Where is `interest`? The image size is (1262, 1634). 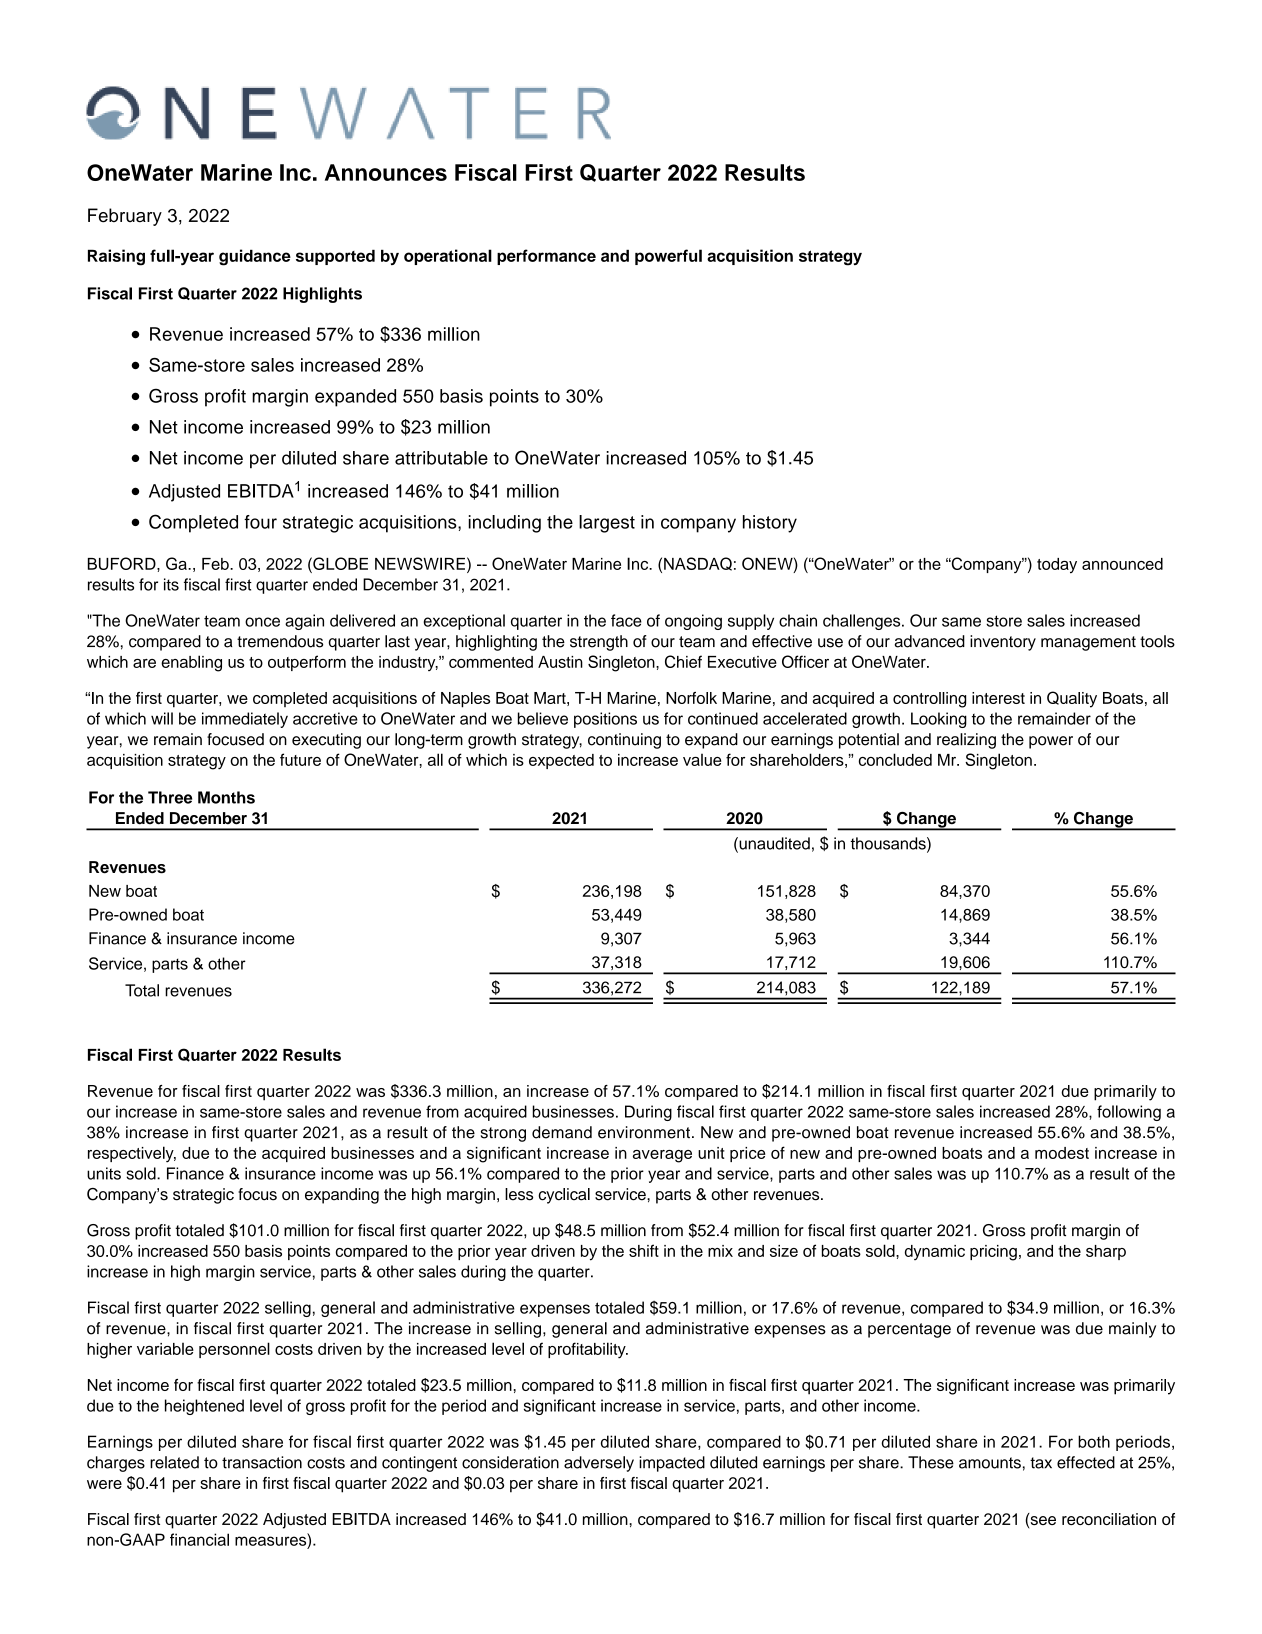 interest is located at coordinates (998, 698).
